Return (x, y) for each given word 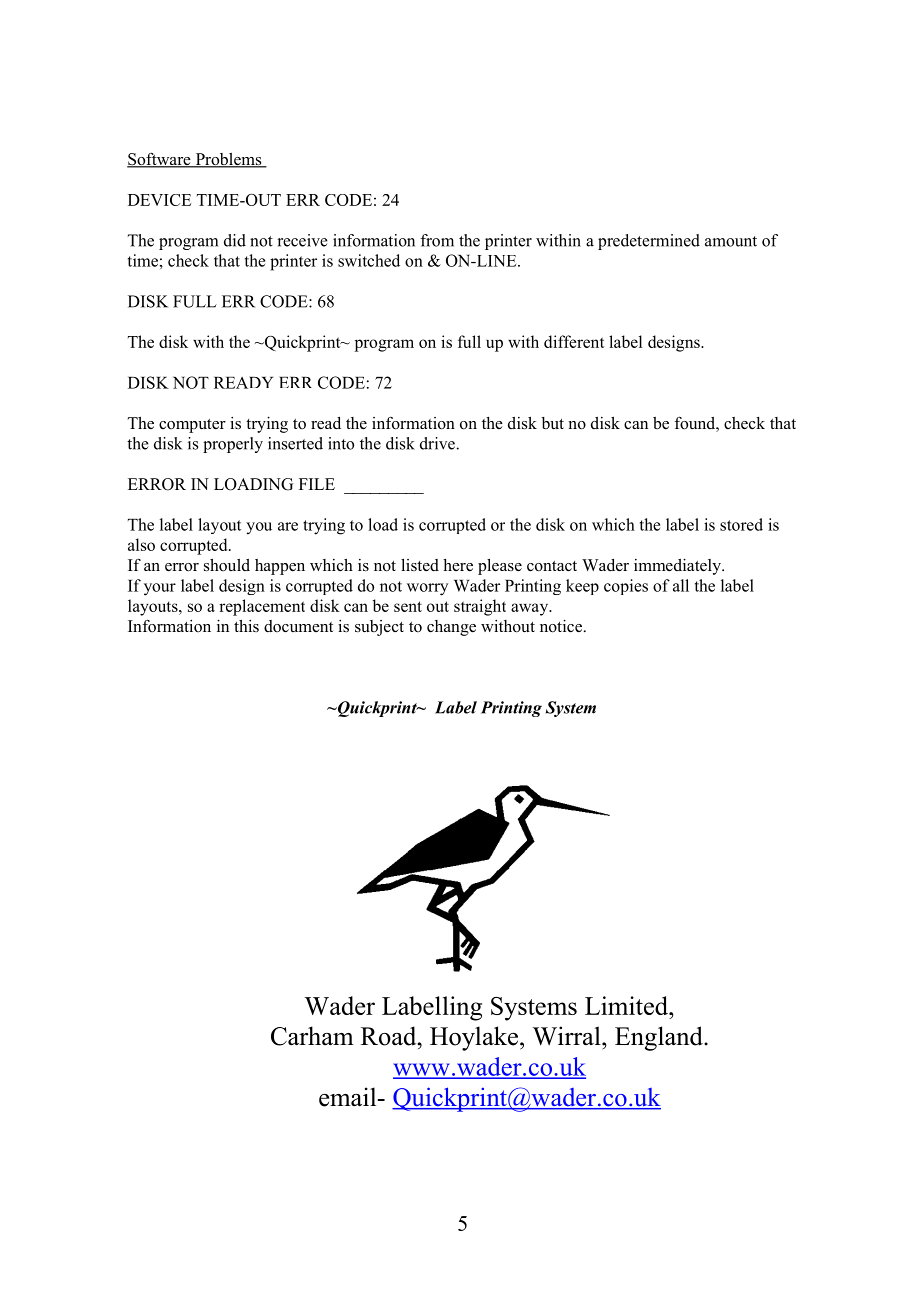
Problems (228, 160)
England (660, 1038)
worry (427, 589)
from (437, 240)
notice (561, 626)
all (681, 585)
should (227, 565)
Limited (627, 1005)
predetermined (649, 242)
